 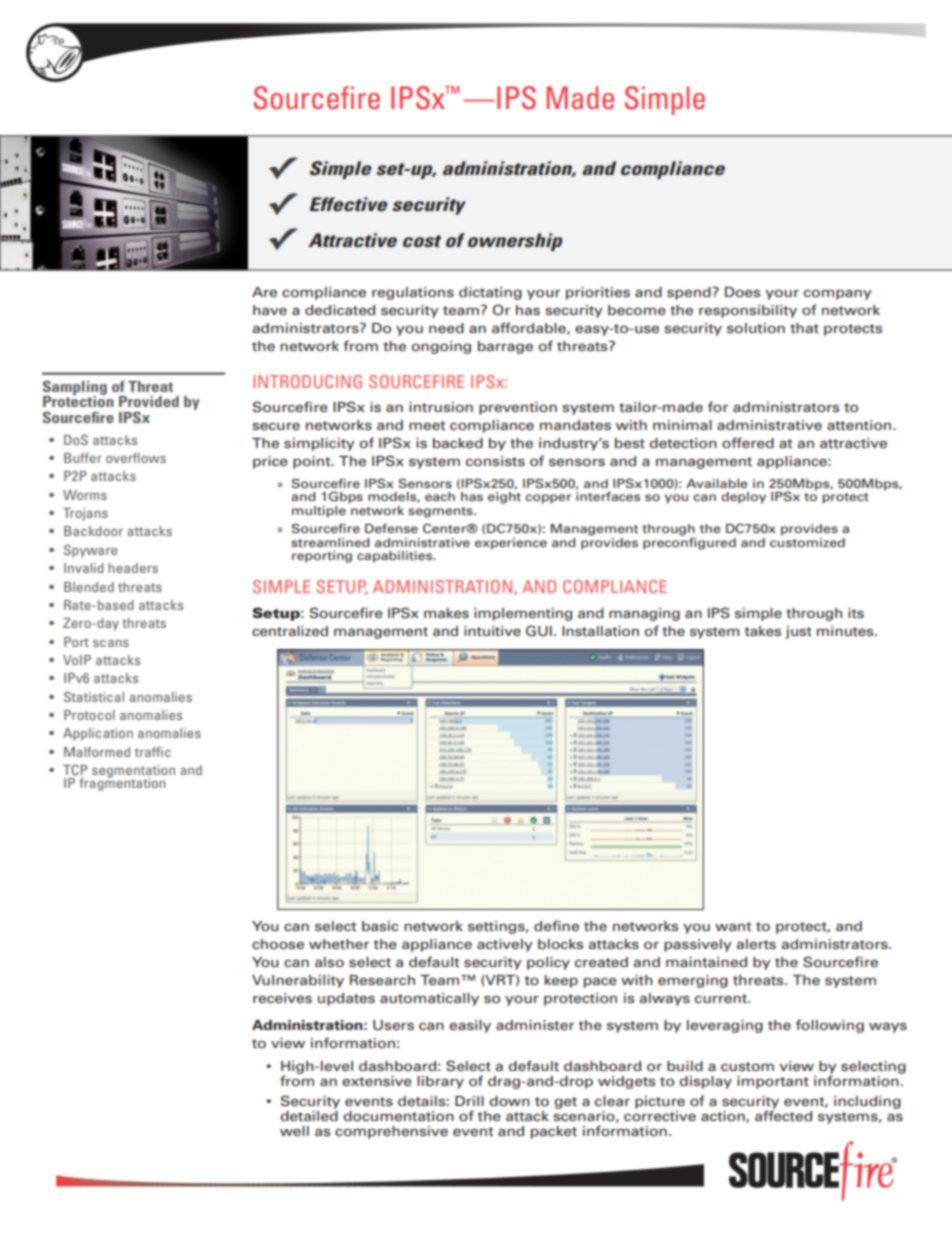 What do you see at coordinates (469, 1101) in the image?
I see `Drill` at bounding box center [469, 1101].
